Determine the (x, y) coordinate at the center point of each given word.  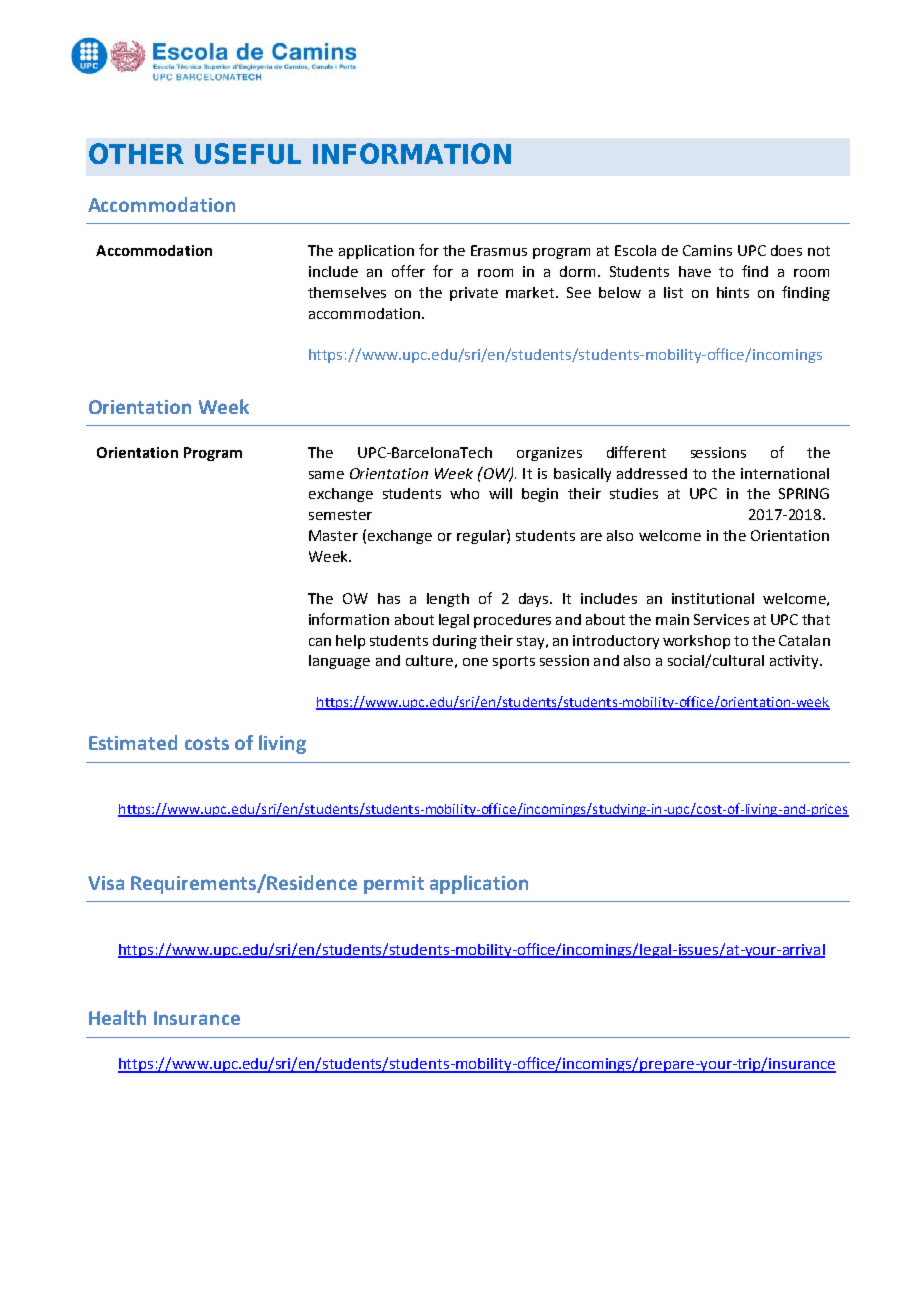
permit (394, 885)
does (786, 250)
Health (117, 1017)
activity (796, 662)
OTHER (136, 153)
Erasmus (499, 250)
